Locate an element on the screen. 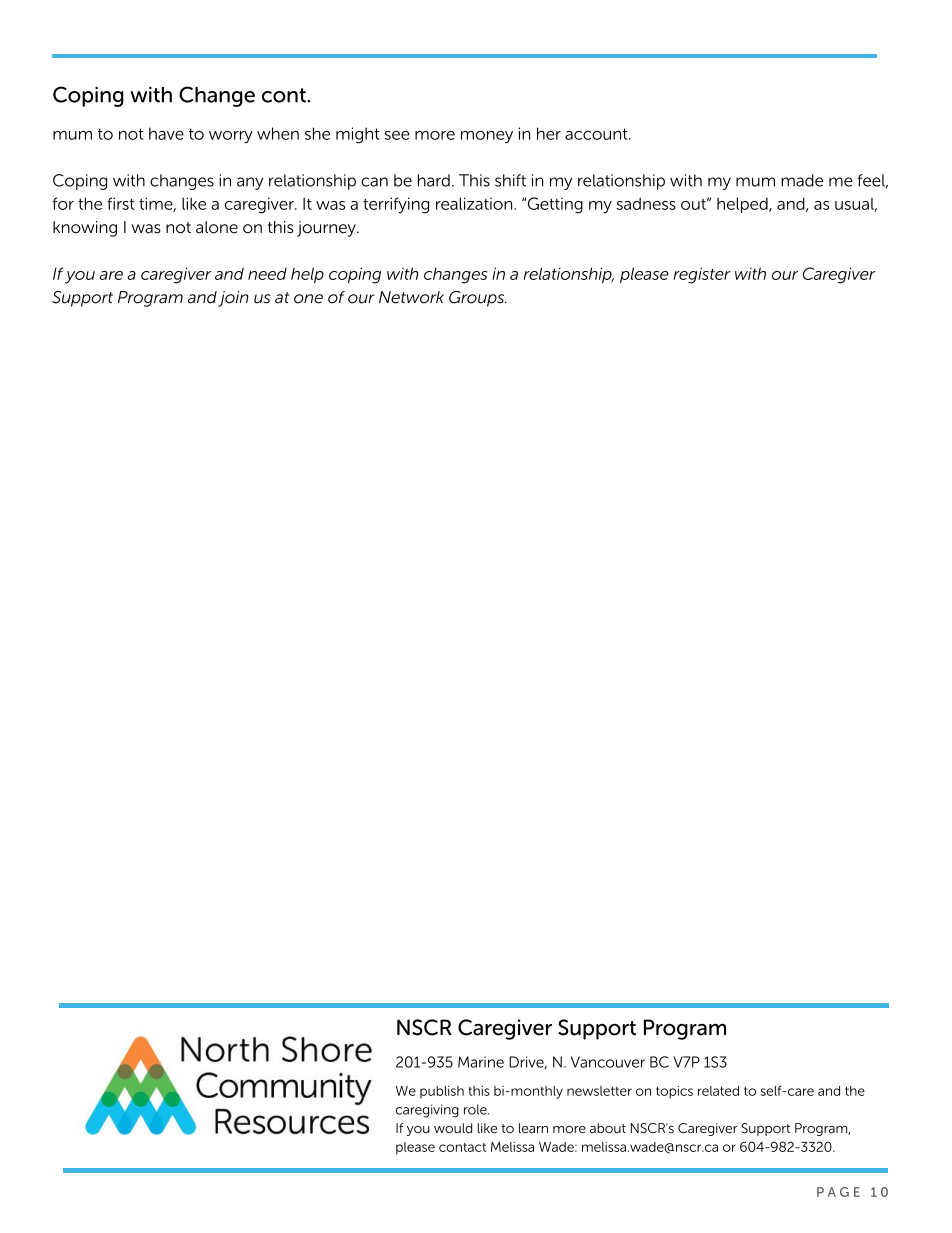  sadness is located at coordinates (646, 203).
